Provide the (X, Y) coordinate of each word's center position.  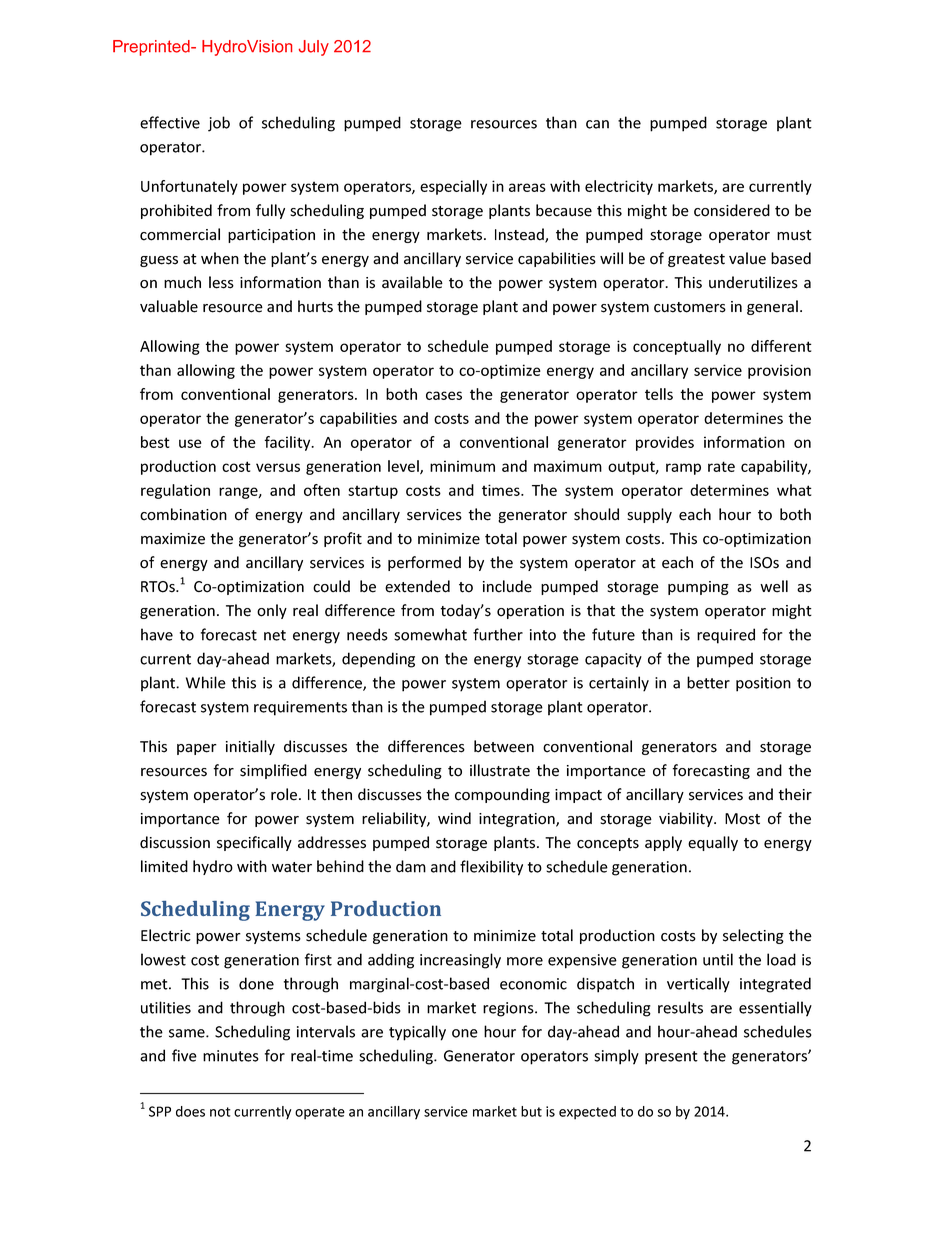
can (597, 124)
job (219, 124)
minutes (231, 1056)
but (531, 1111)
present (671, 1058)
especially (453, 187)
